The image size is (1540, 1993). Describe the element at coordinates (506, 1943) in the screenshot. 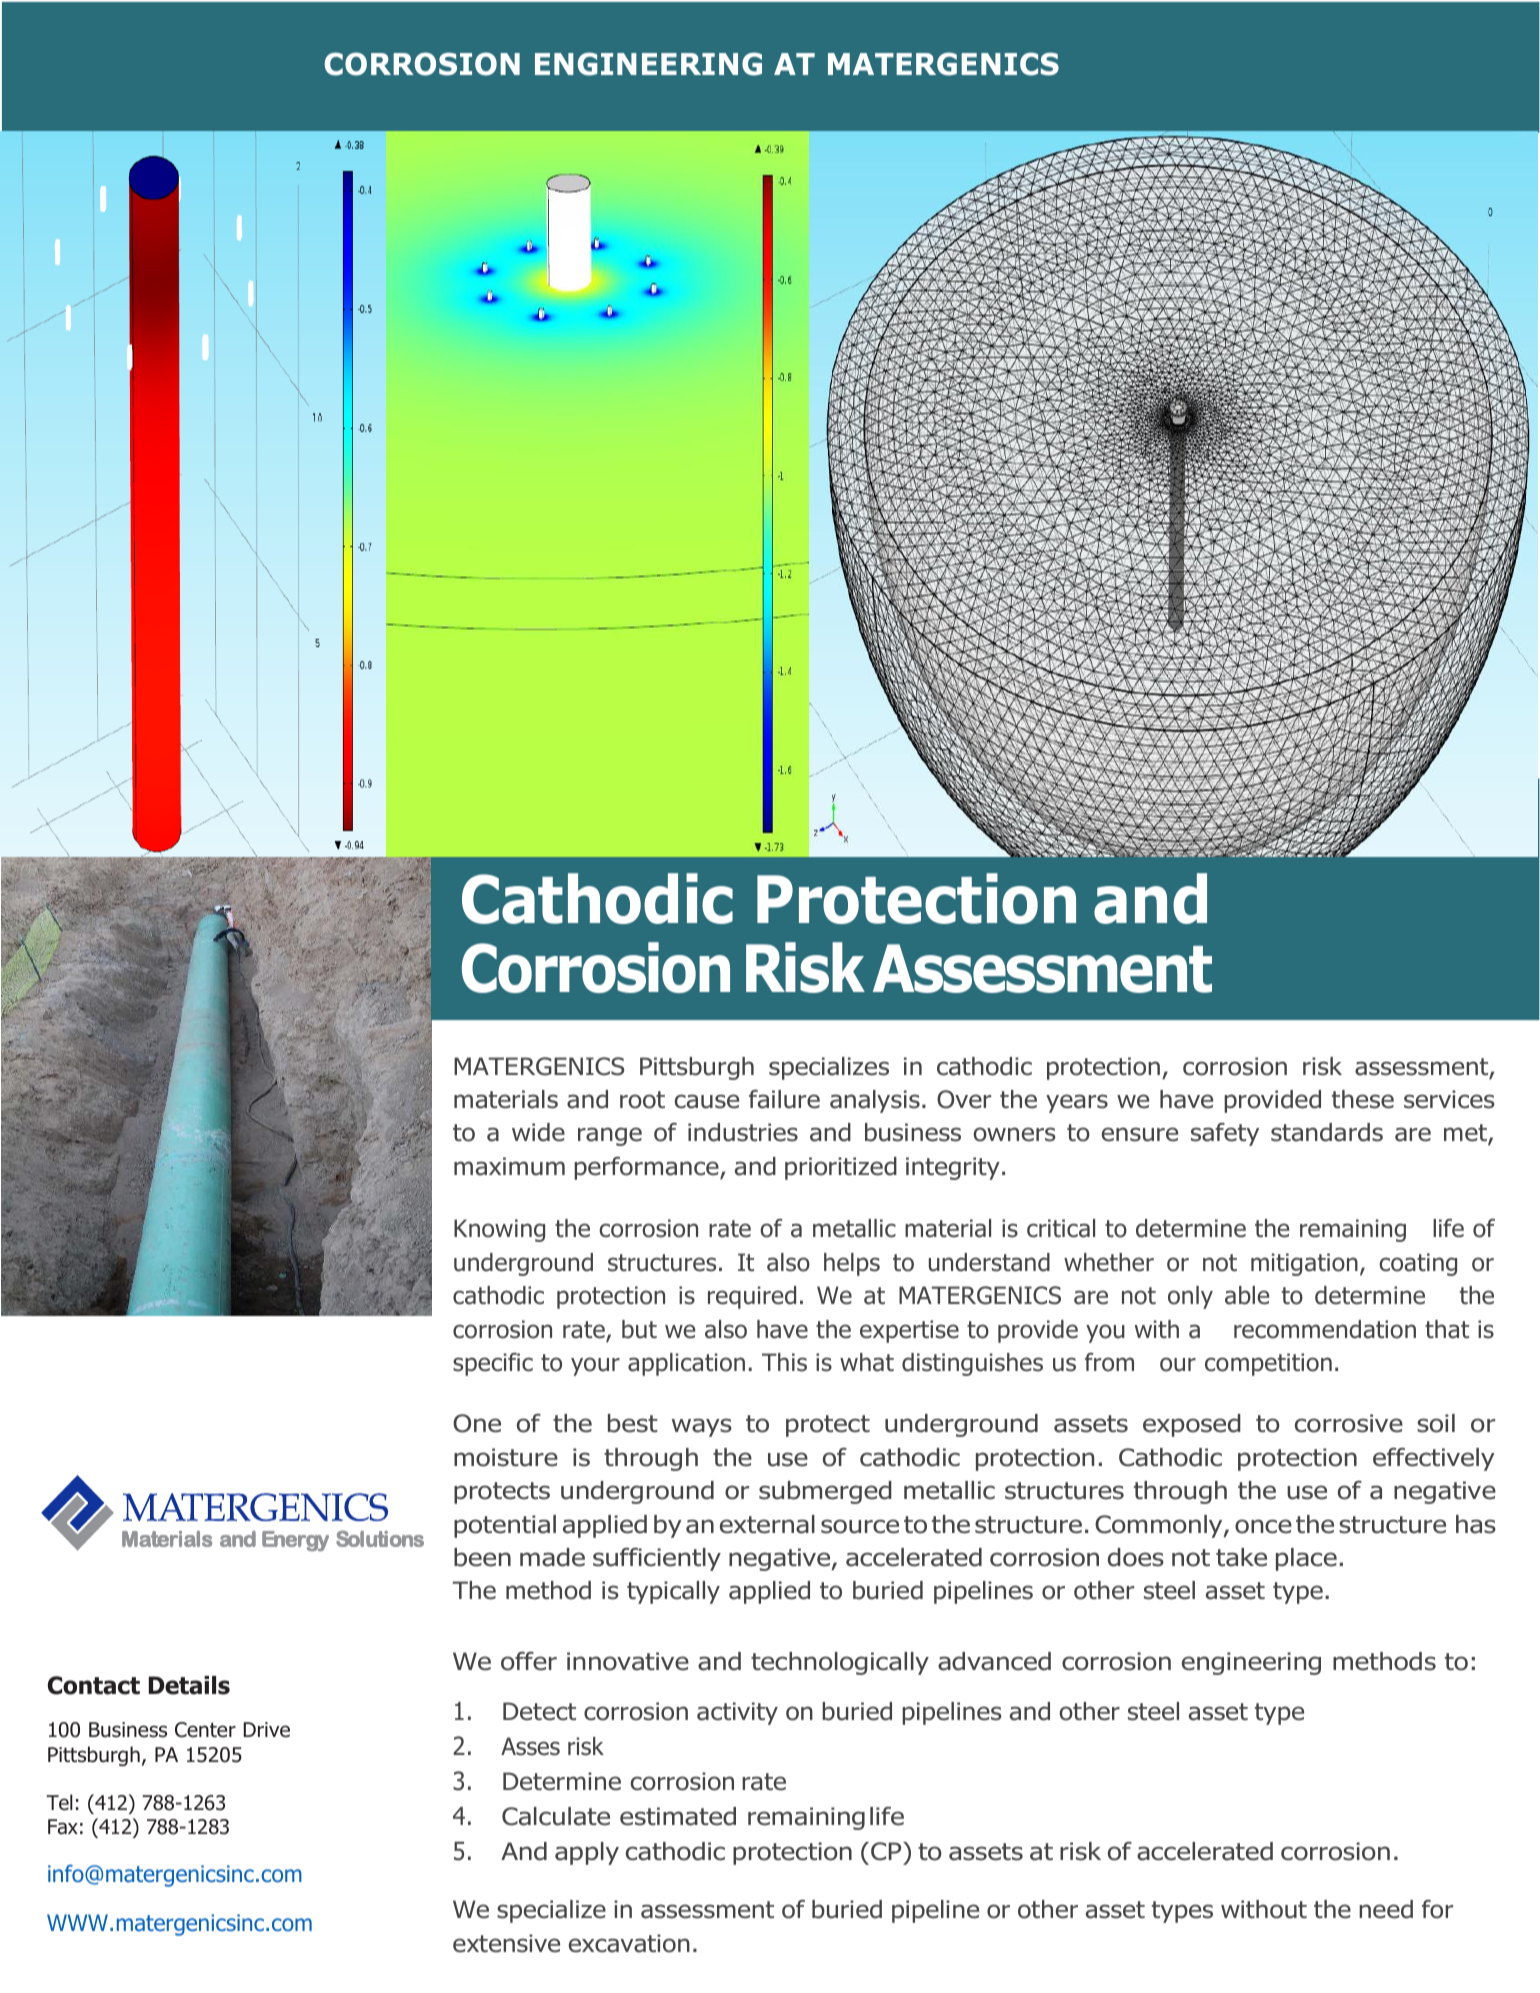

I see `extensive` at that location.
